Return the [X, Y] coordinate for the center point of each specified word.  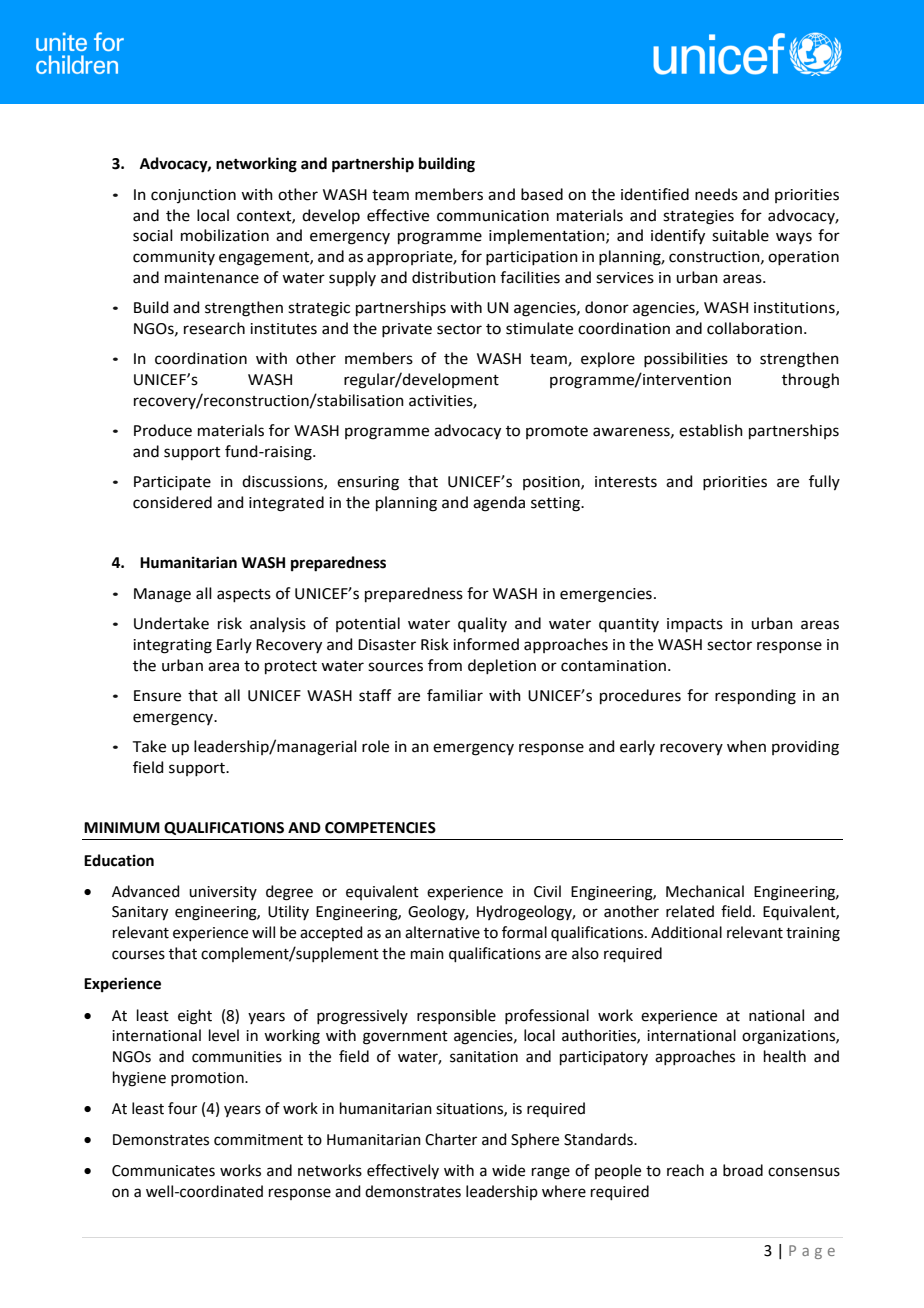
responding [755, 697]
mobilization [225, 235]
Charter [451, 1139]
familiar [455, 695]
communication [493, 216]
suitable [740, 235]
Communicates [163, 1171]
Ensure [157, 696]
